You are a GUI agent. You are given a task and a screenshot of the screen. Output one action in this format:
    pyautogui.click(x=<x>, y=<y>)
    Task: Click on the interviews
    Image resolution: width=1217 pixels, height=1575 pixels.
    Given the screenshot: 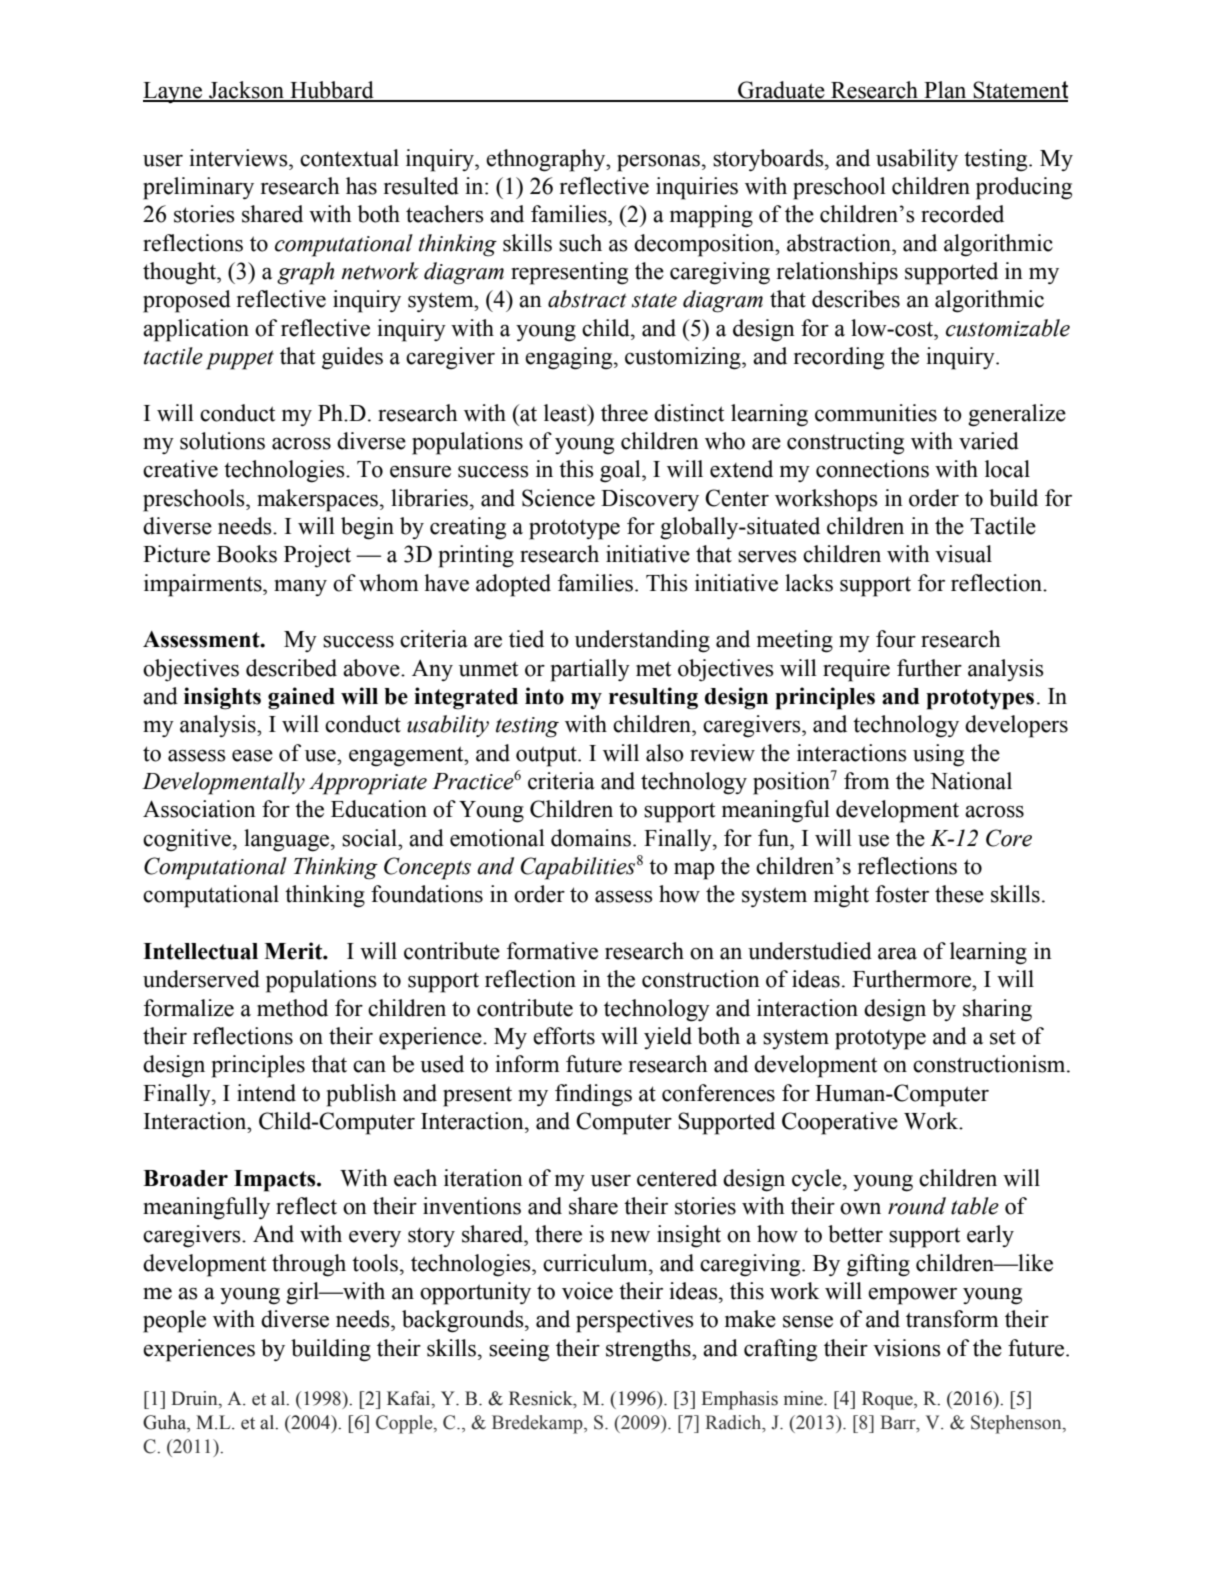 What is the action you would take?
    pyautogui.click(x=239, y=158)
